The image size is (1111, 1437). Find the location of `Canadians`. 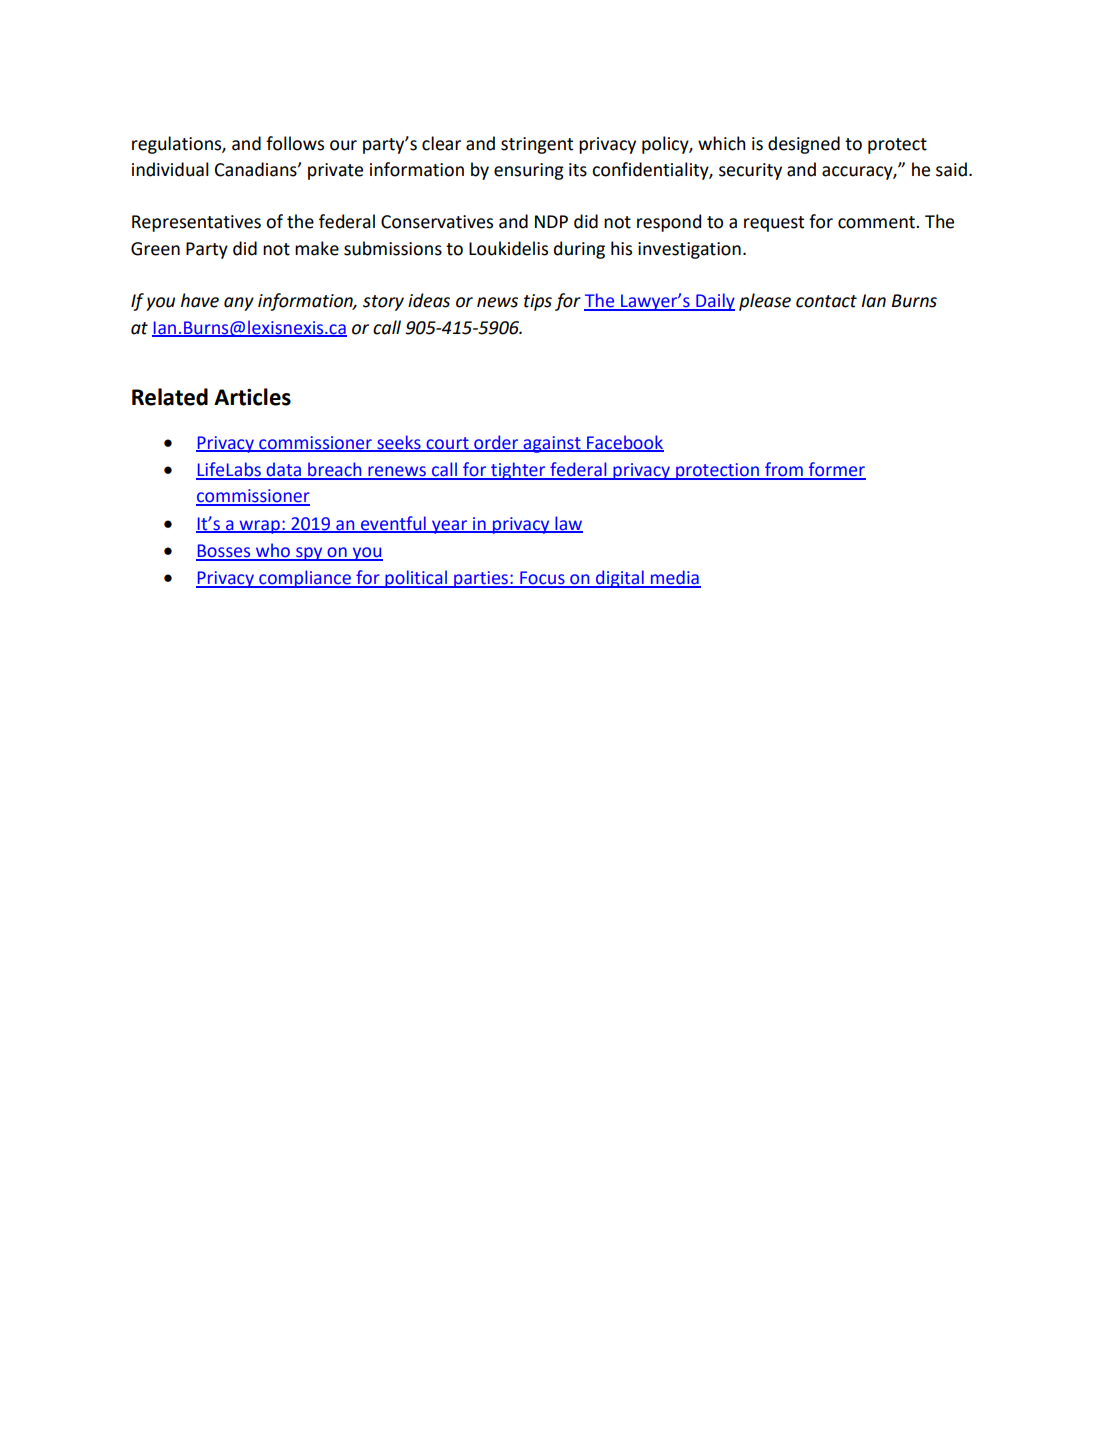

Canadians is located at coordinates (257, 169).
